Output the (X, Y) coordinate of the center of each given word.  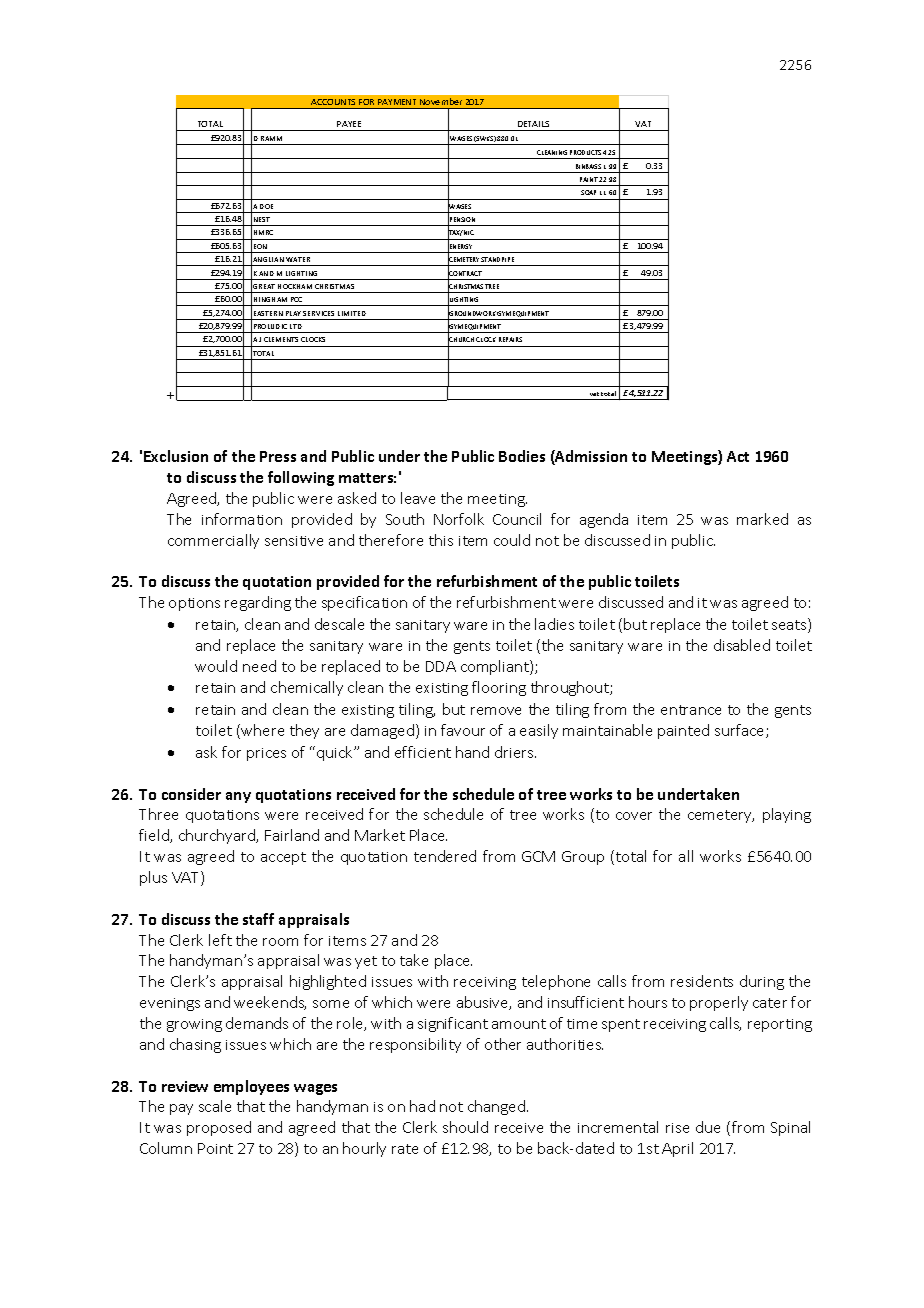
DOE (266, 206)
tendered (445, 856)
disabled (742, 645)
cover (634, 816)
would (216, 666)
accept (283, 858)
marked (762, 519)
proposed (219, 1128)
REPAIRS (510, 339)
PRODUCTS (585, 152)
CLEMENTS (281, 339)
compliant (496, 667)
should (465, 1127)
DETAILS (533, 124)
